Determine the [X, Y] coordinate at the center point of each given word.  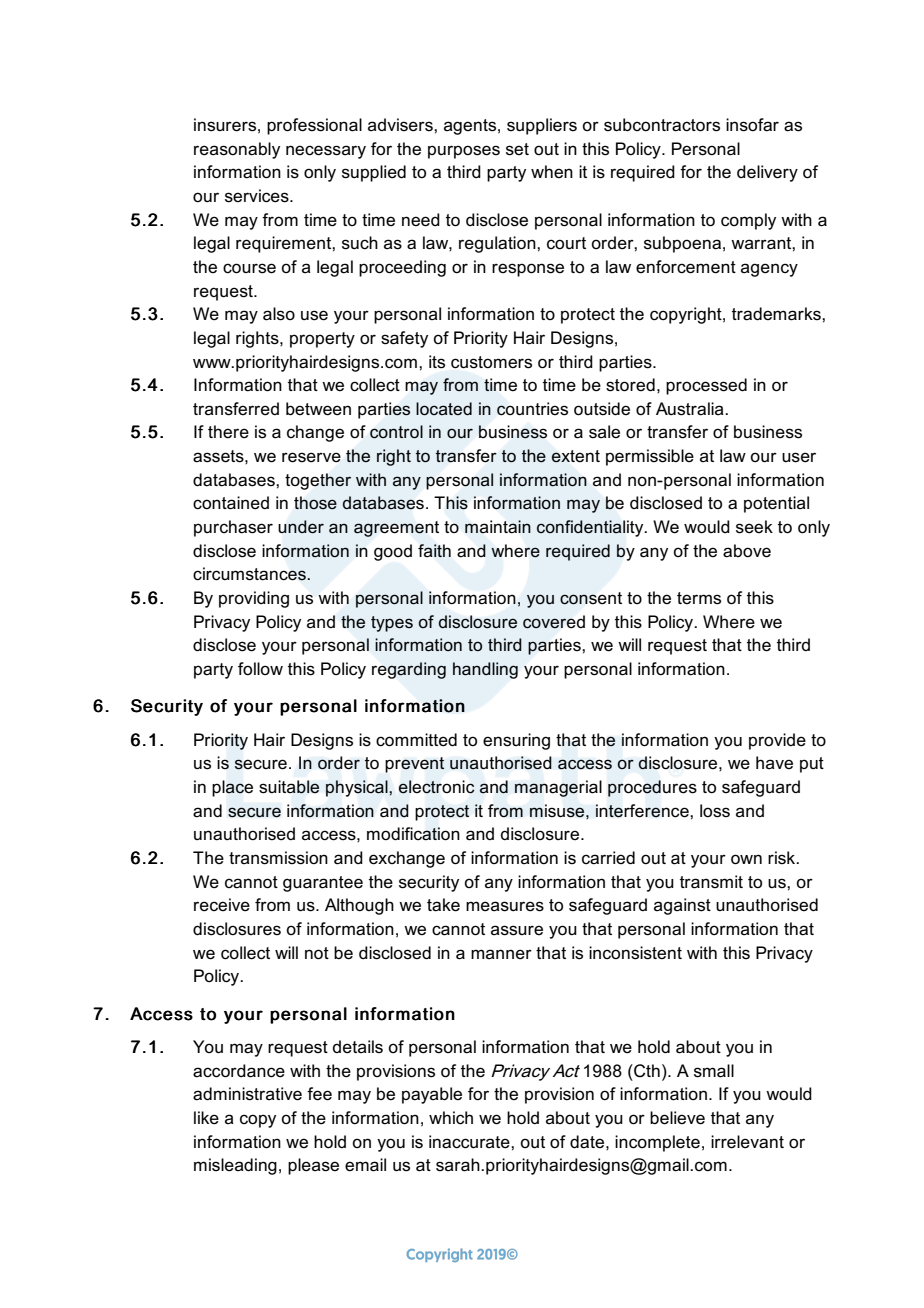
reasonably [237, 150]
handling [485, 670]
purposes [464, 152]
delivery [767, 173]
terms [699, 598]
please [313, 1166]
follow [260, 668]
